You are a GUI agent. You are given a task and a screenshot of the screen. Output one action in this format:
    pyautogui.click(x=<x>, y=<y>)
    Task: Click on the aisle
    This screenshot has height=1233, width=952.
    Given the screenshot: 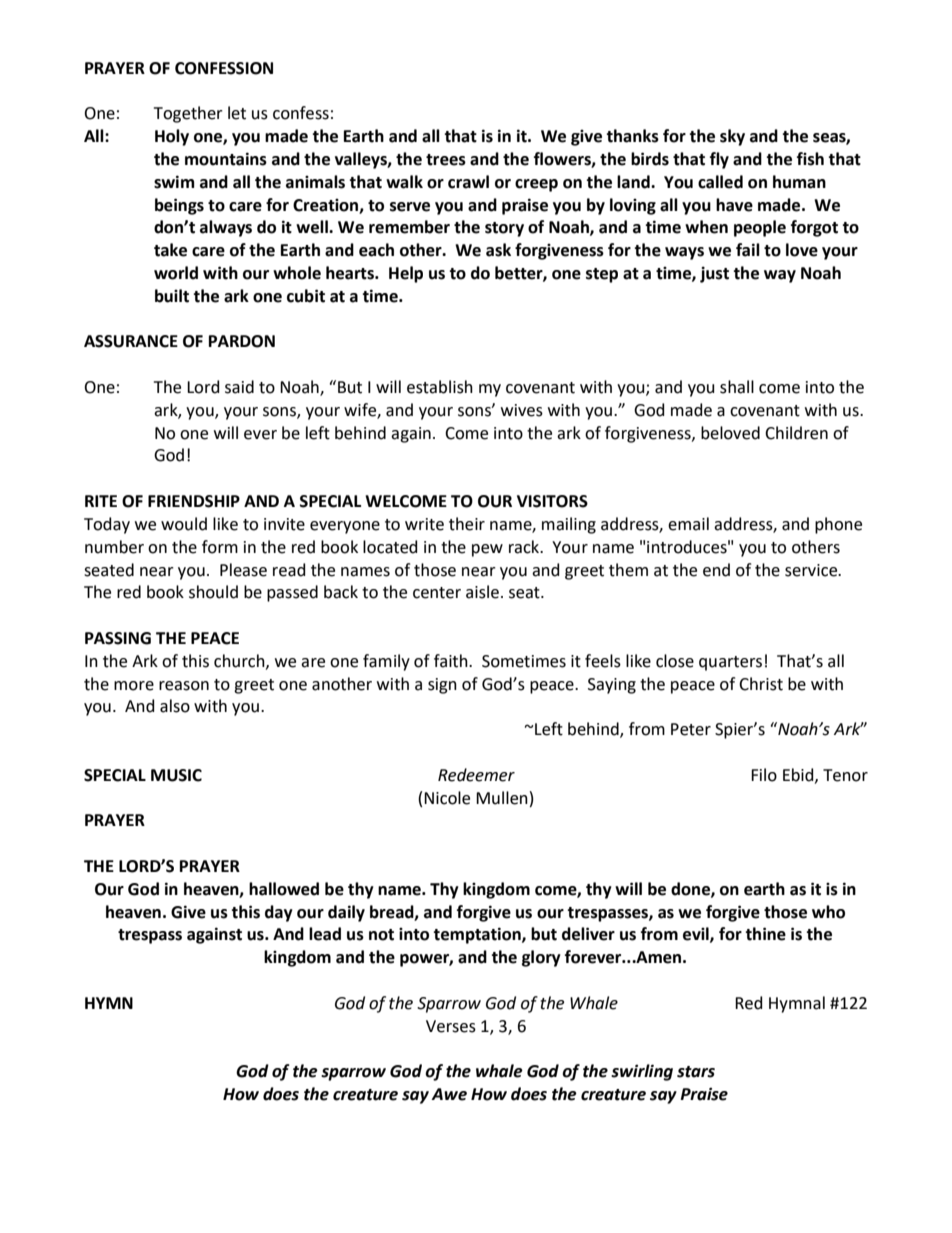 What is the action you would take?
    pyautogui.click(x=482, y=592)
